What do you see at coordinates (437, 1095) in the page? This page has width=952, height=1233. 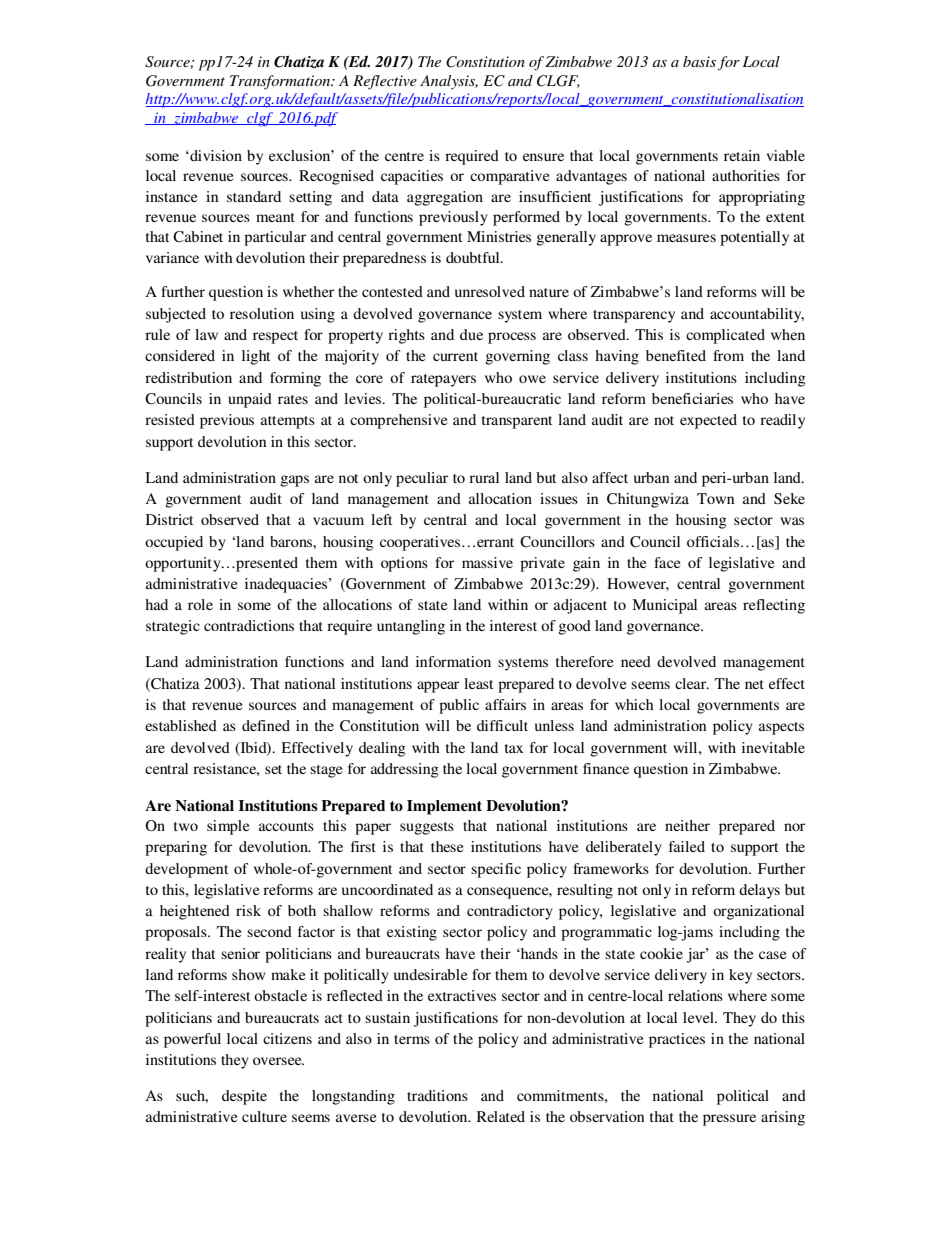 I see `traditions` at bounding box center [437, 1095].
